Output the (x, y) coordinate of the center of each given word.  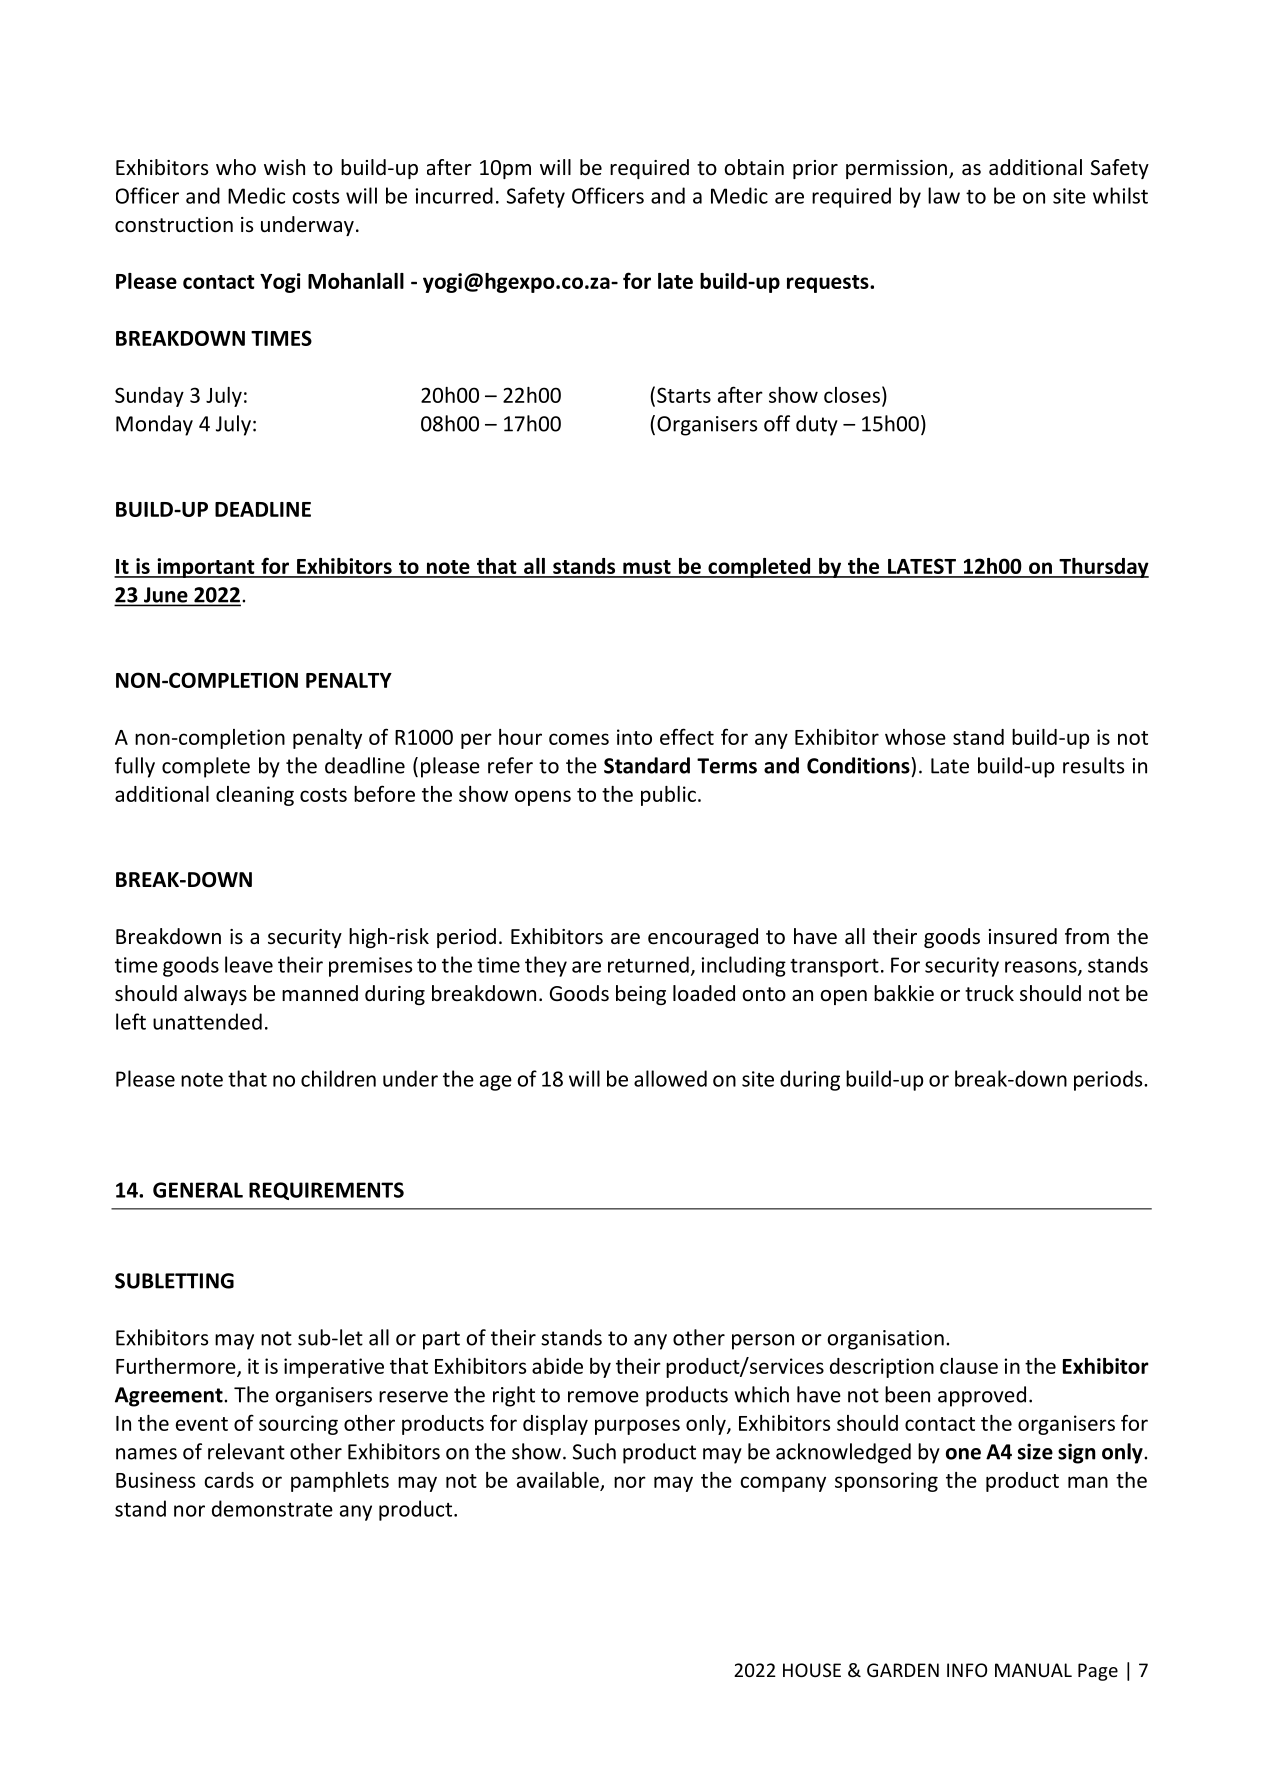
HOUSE (812, 1670)
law (944, 195)
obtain (754, 167)
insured (1023, 936)
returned (648, 964)
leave (249, 964)
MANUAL (1033, 1670)
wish (284, 167)
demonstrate (272, 1508)
